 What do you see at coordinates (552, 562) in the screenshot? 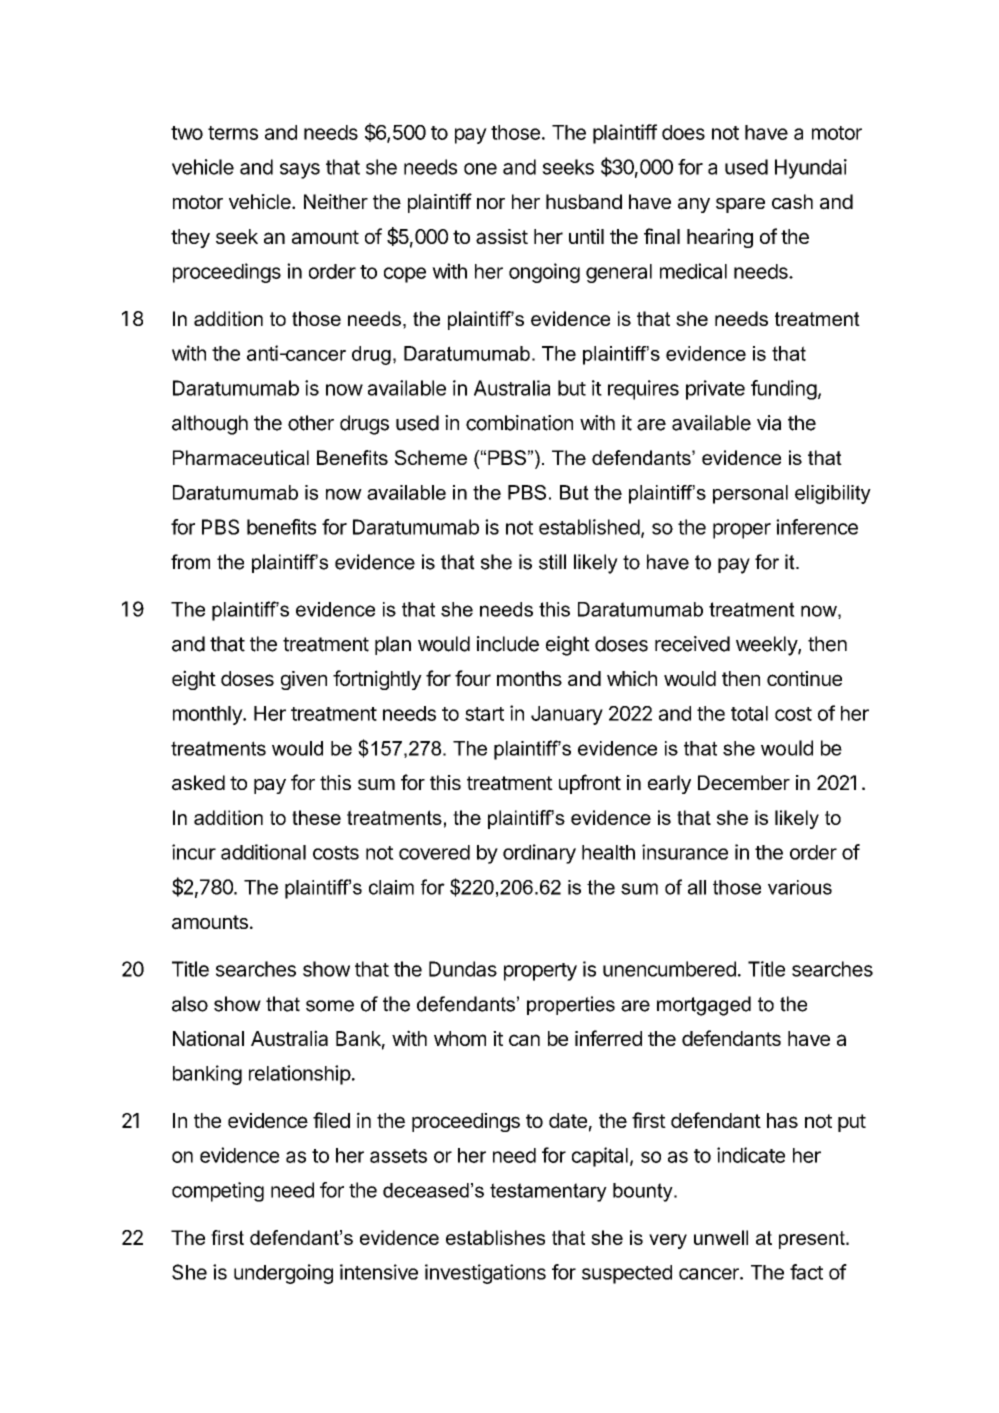
I see `still` at bounding box center [552, 562].
